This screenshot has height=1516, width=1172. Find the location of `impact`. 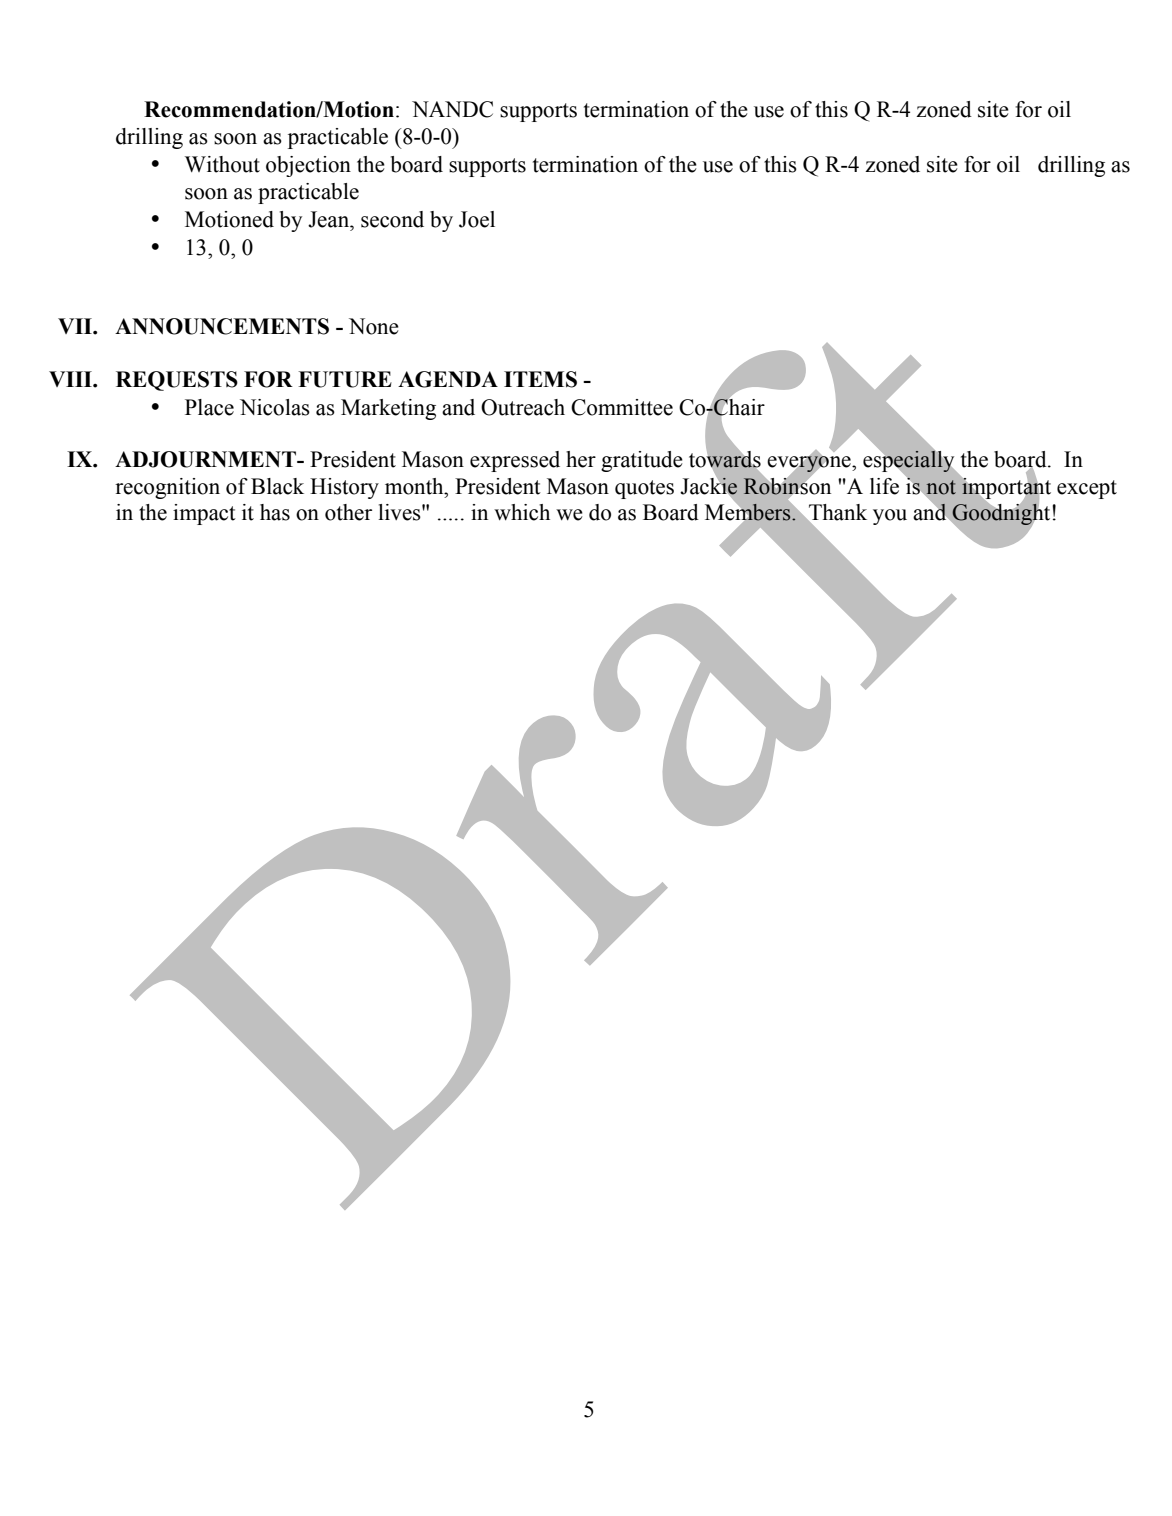

impact is located at coordinates (204, 514).
